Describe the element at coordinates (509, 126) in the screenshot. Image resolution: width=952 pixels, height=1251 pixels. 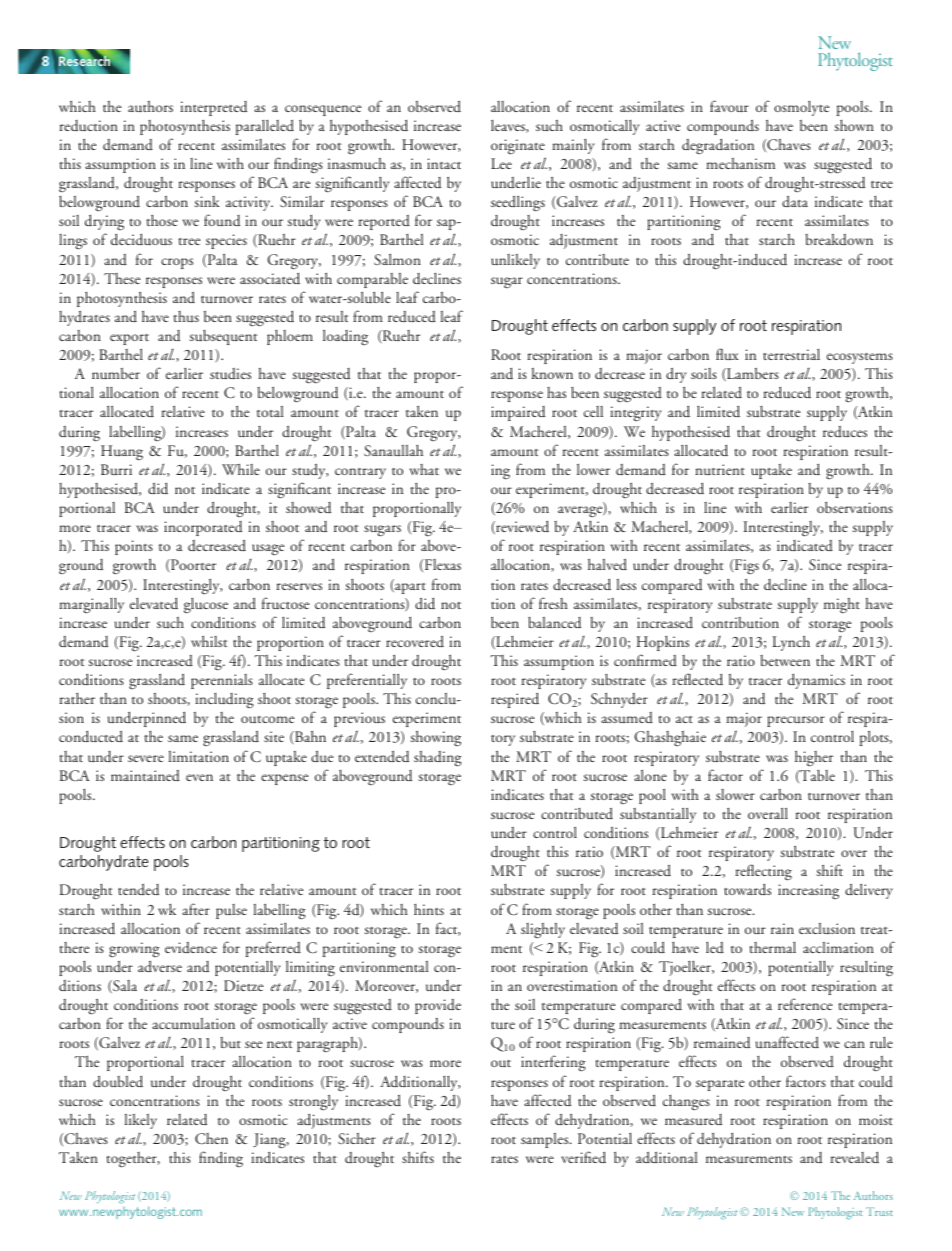
I see `leaves` at that location.
